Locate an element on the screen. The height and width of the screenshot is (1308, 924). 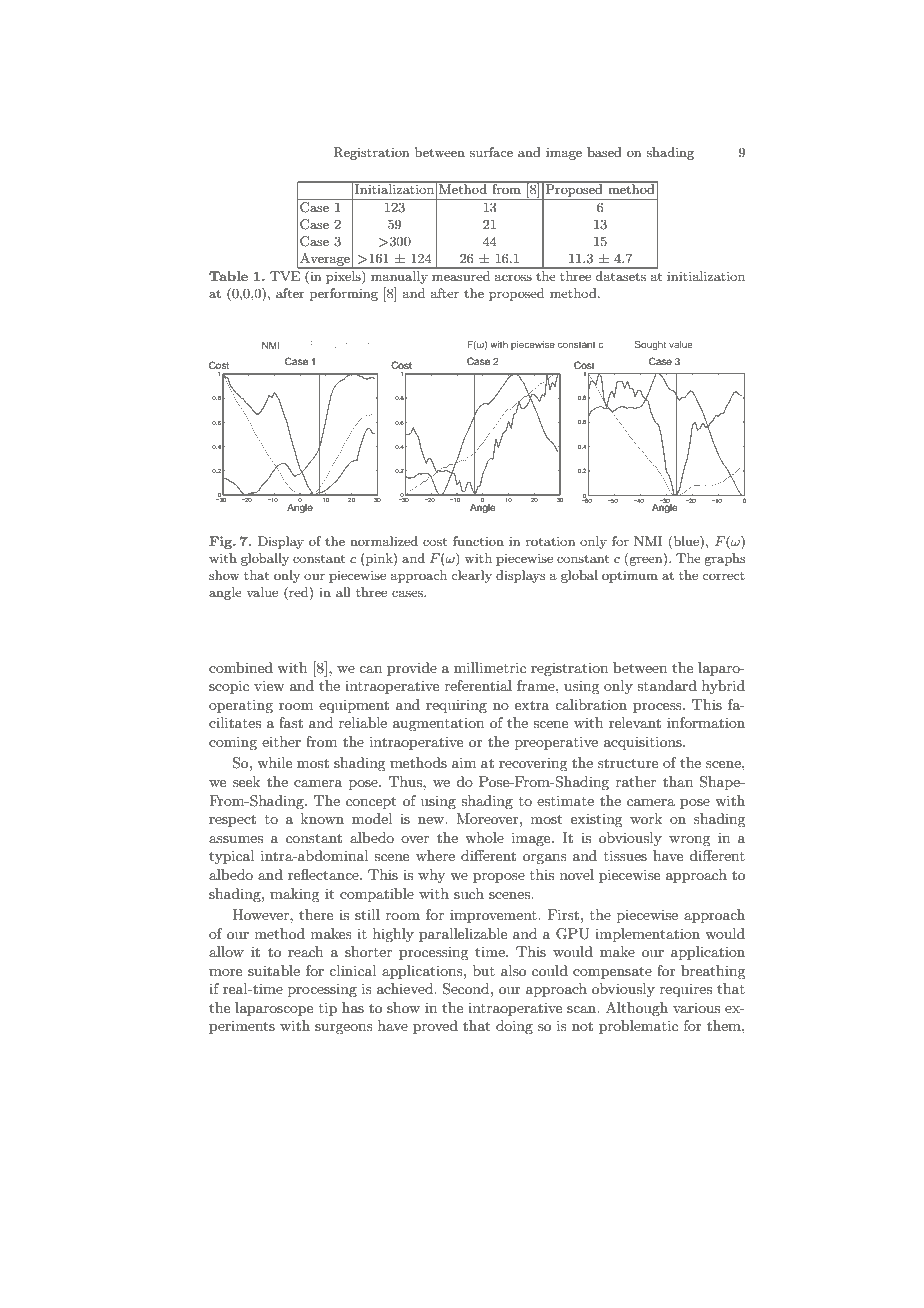
Fig is located at coordinates (222, 542).
